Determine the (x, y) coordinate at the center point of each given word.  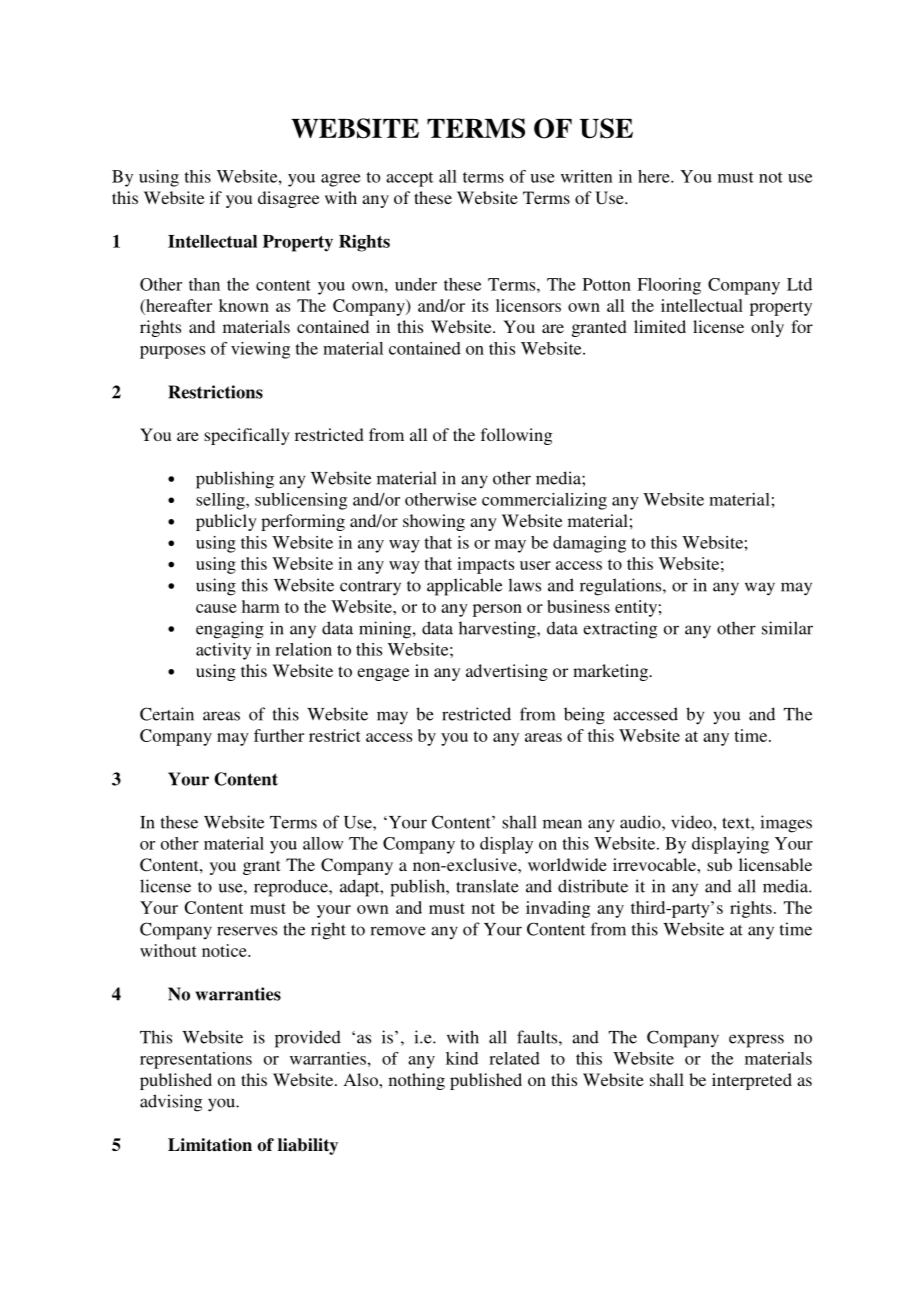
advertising (507, 672)
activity (223, 651)
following (516, 436)
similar (787, 628)
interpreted (752, 1081)
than (204, 284)
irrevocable (655, 864)
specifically (247, 436)
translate (487, 886)
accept (409, 179)
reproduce (292, 888)
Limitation (210, 1145)
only (767, 328)
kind (462, 1058)
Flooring (669, 286)
